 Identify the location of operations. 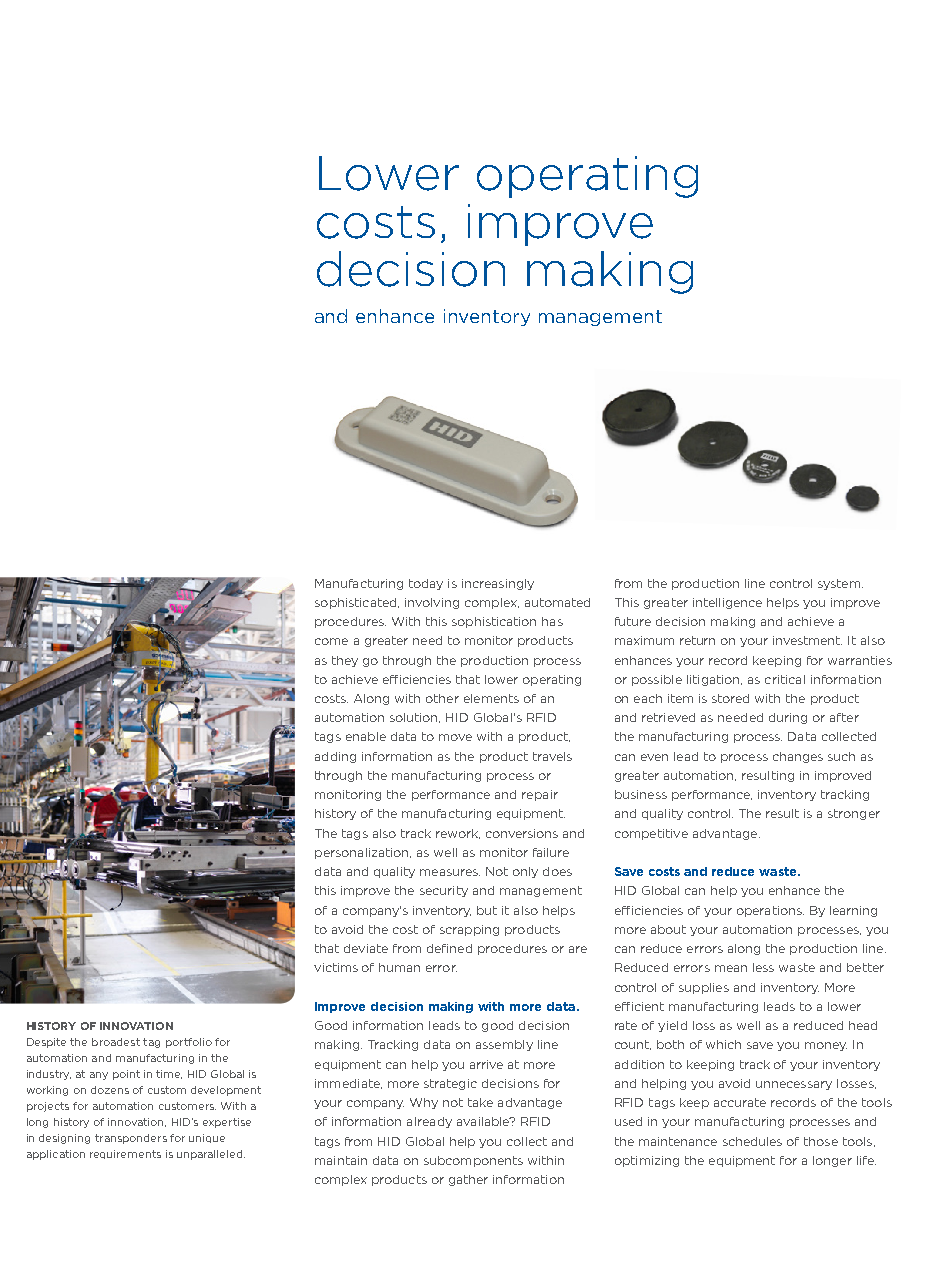
(770, 911).
